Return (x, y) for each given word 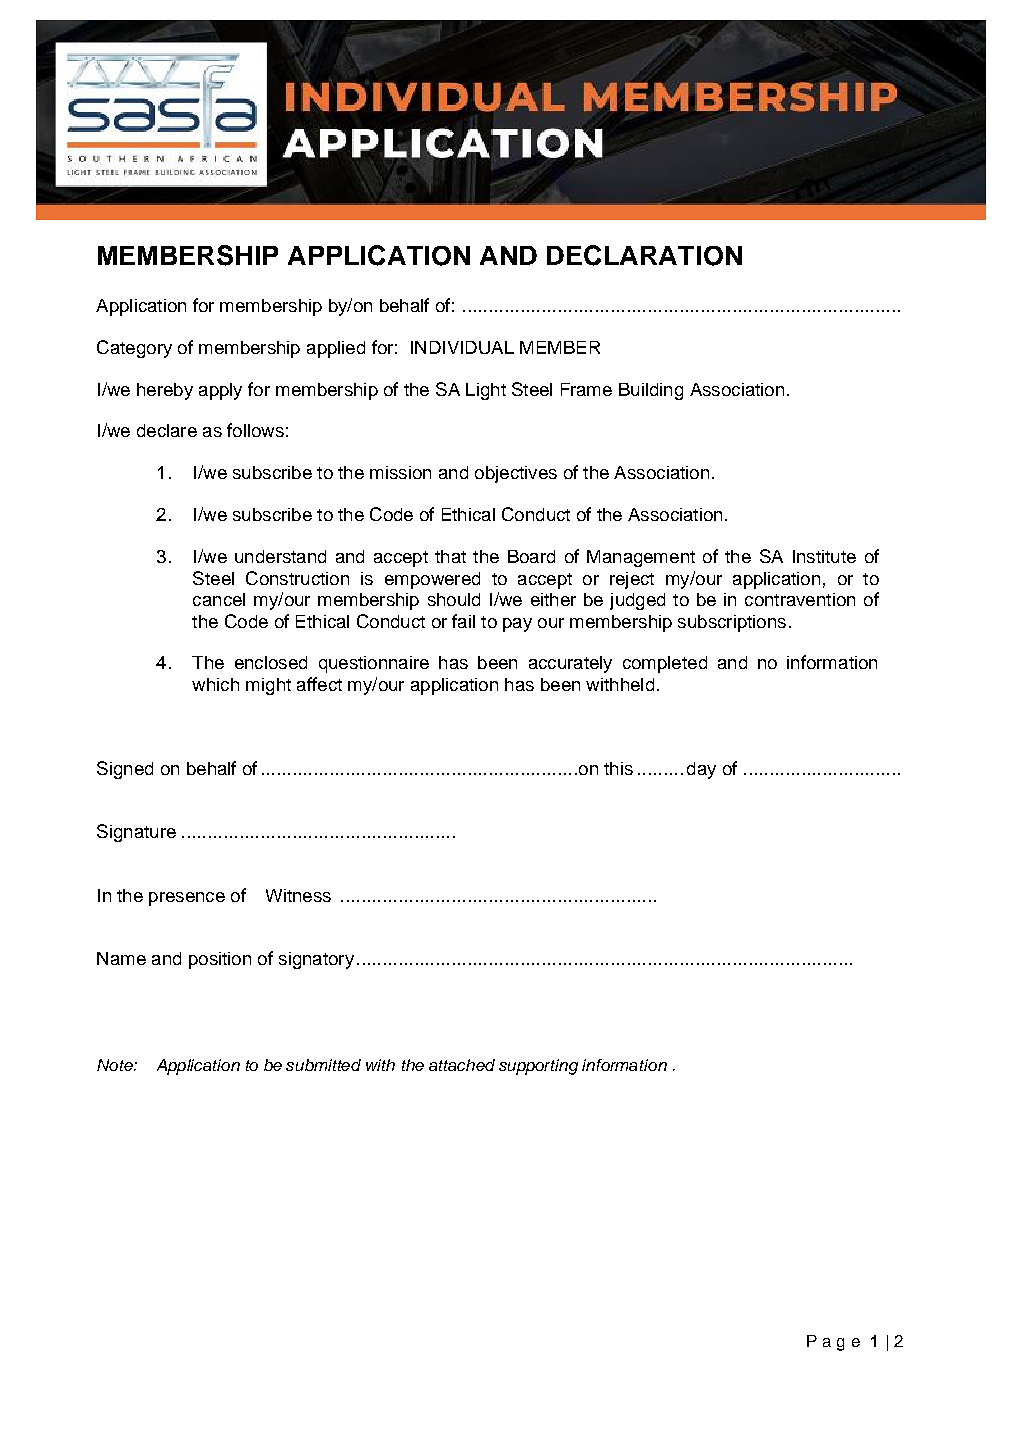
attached (462, 1065)
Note (116, 1065)
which (215, 684)
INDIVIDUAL (462, 347)
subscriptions (732, 623)
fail (463, 621)
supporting (538, 1067)
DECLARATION (644, 255)
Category (134, 349)
